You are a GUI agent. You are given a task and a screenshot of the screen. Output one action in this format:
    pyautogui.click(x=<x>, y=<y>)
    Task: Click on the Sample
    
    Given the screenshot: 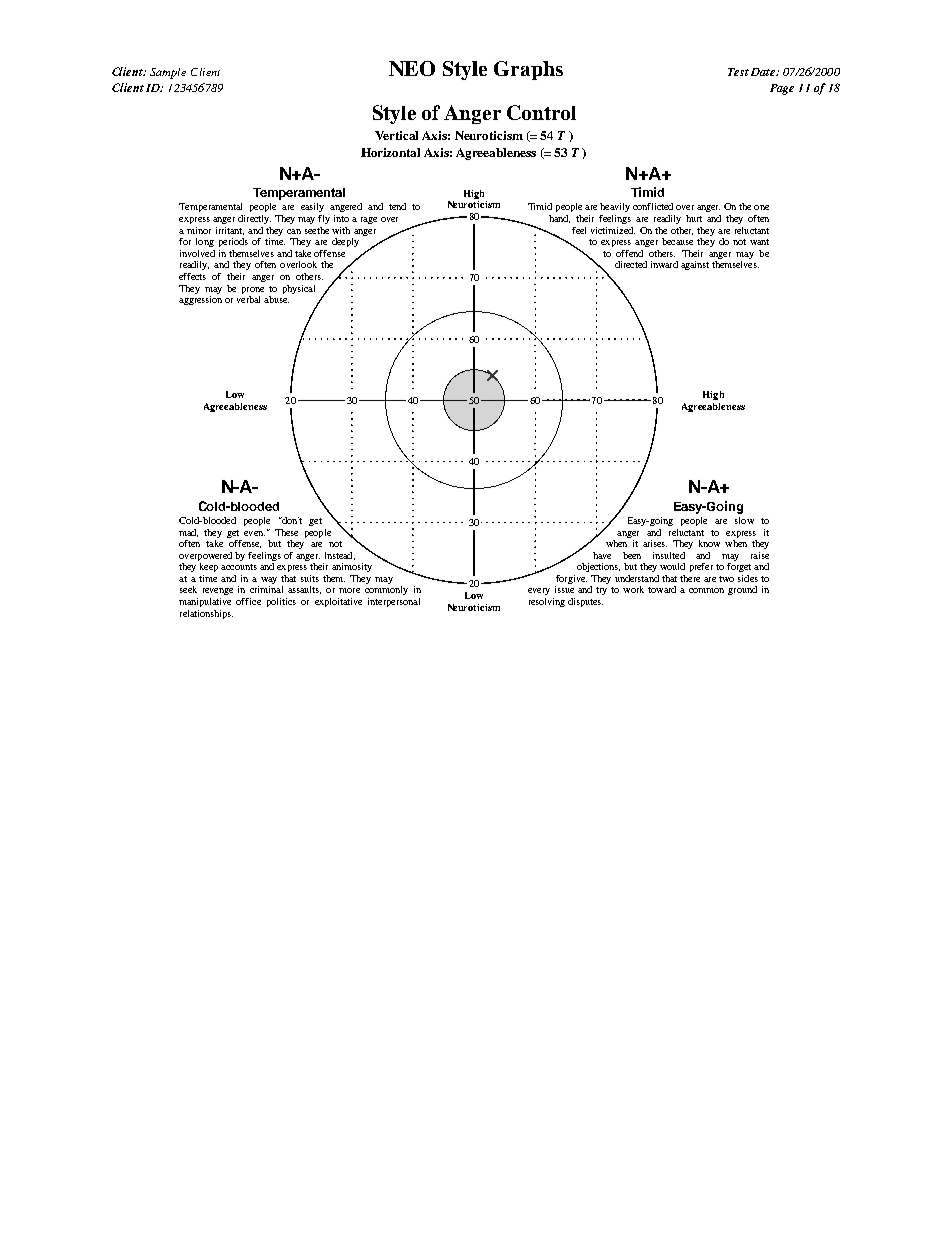 What is the action you would take?
    pyautogui.click(x=168, y=73)
